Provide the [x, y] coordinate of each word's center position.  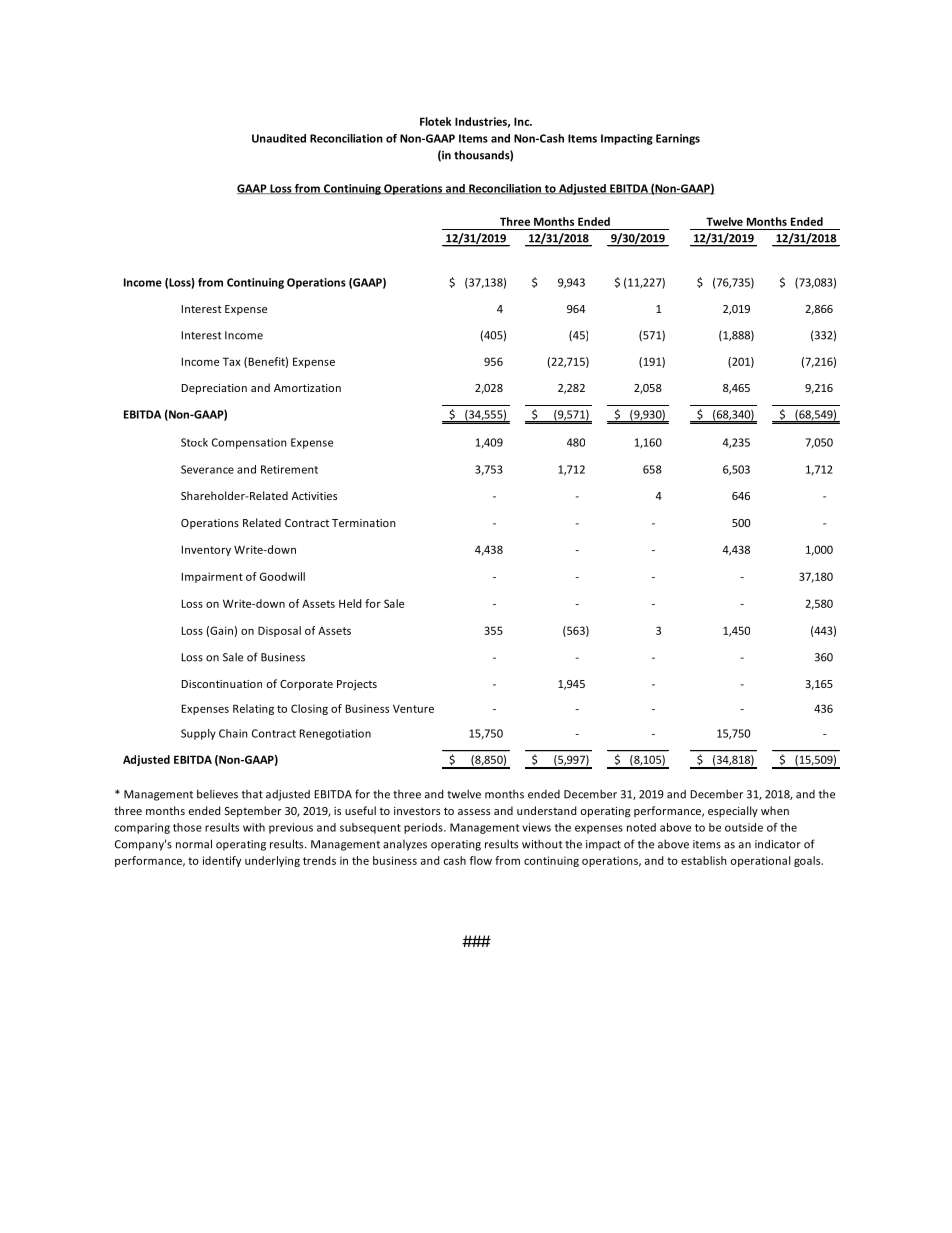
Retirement [289, 469]
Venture [413, 708]
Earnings [678, 139]
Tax [232, 361]
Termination [364, 523]
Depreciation [214, 389]
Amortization [307, 388]
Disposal [279, 631]
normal [194, 844]
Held [350, 603]
